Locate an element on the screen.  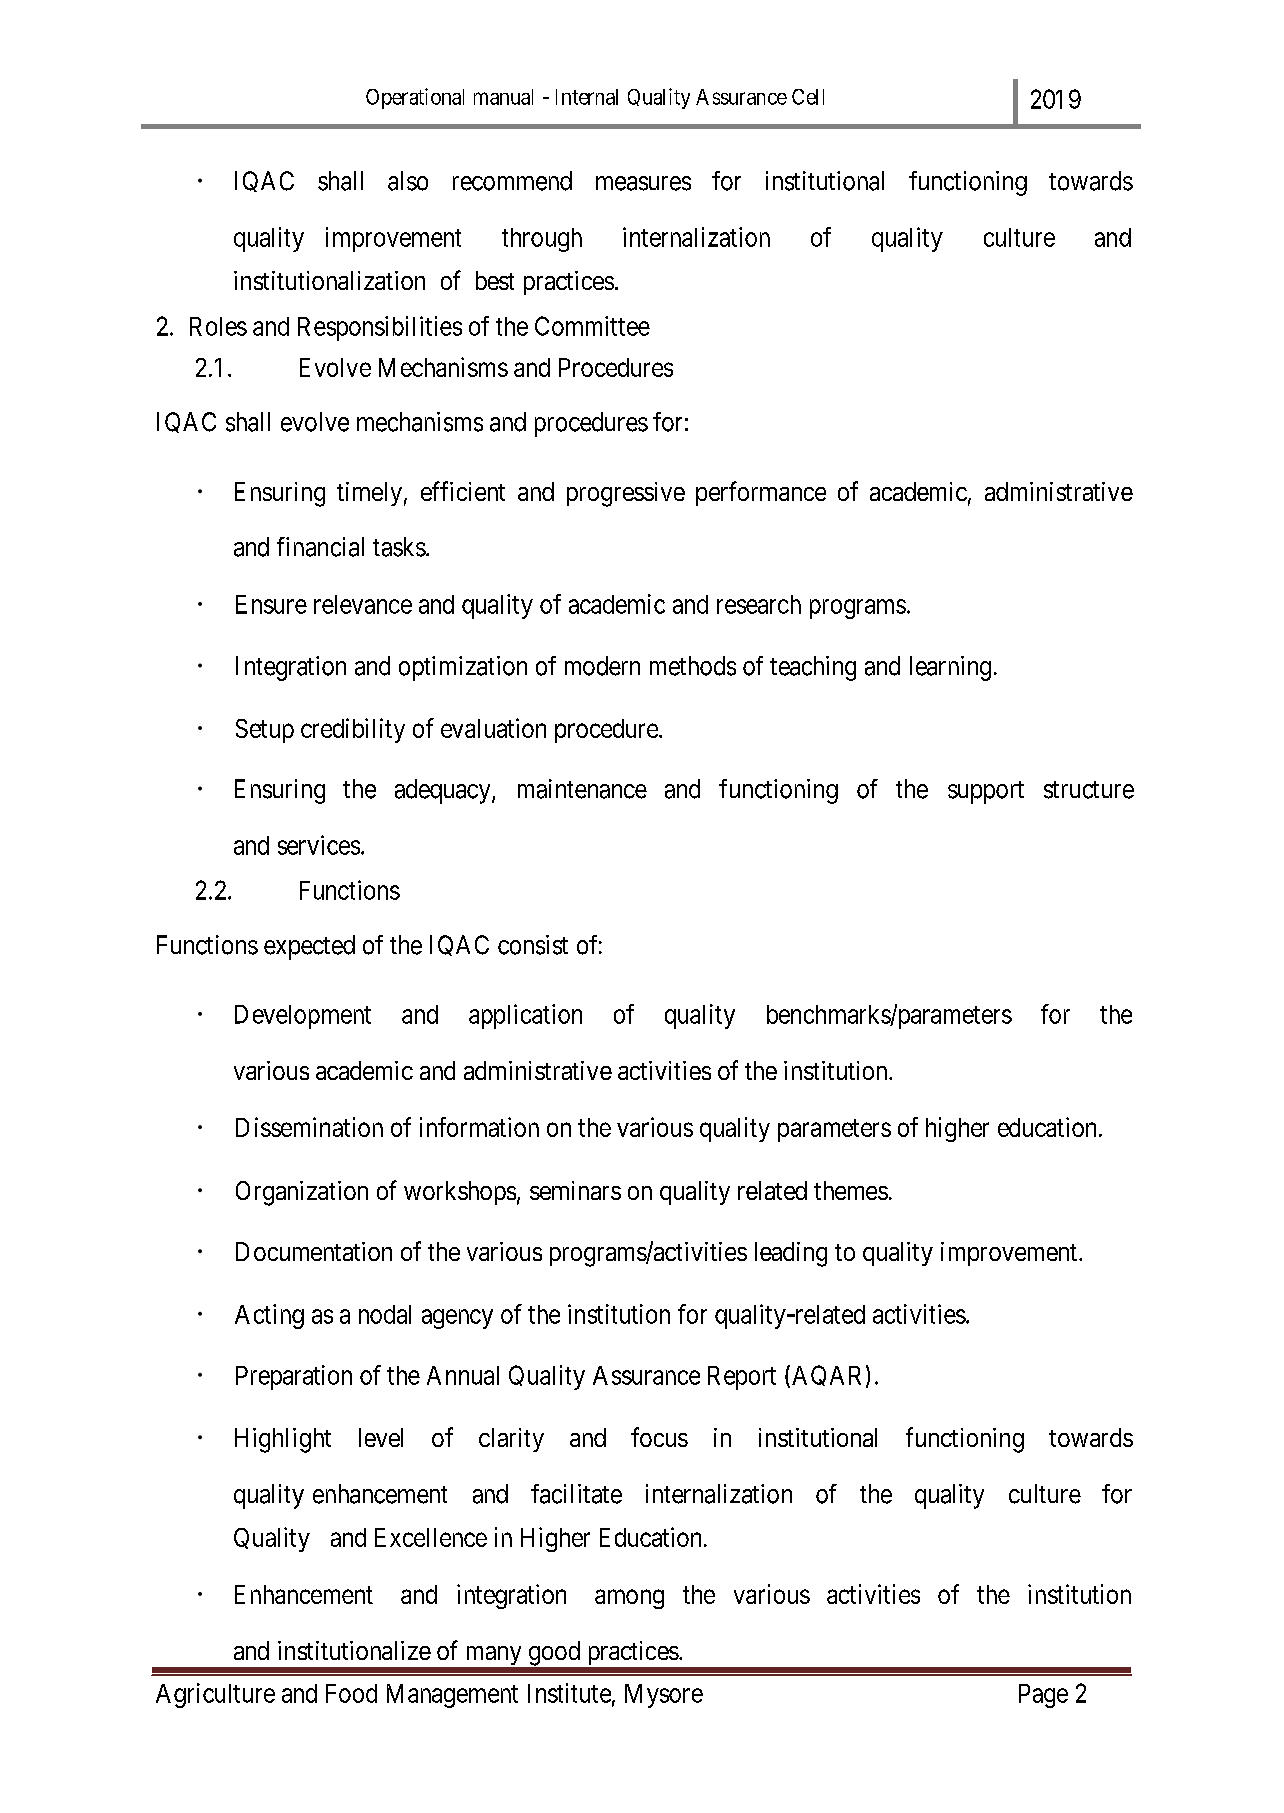
Committee is located at coordinates (592, 326).
